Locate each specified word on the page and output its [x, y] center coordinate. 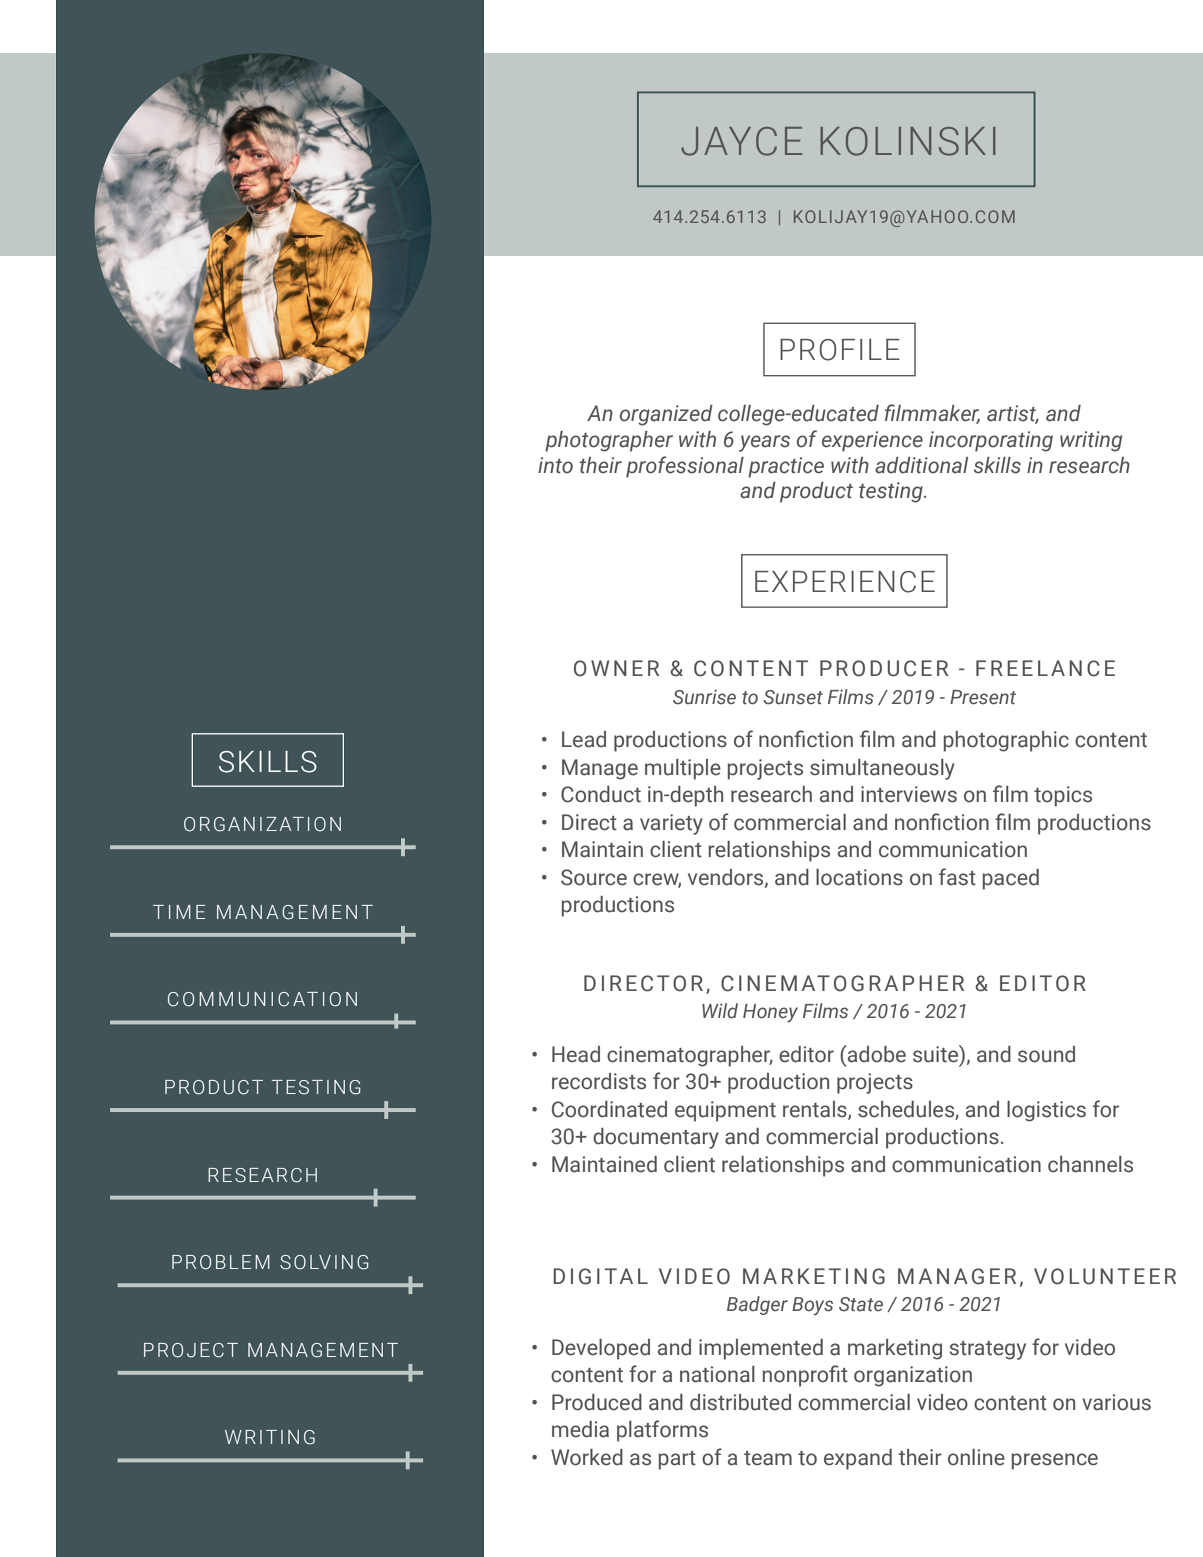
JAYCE [741, 141]
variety [671, 824]
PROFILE [840, 350]
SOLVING [324, 1262]
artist [1013, 414]
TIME [179, 912]
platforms [662, 1431]
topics [1063, 796]
